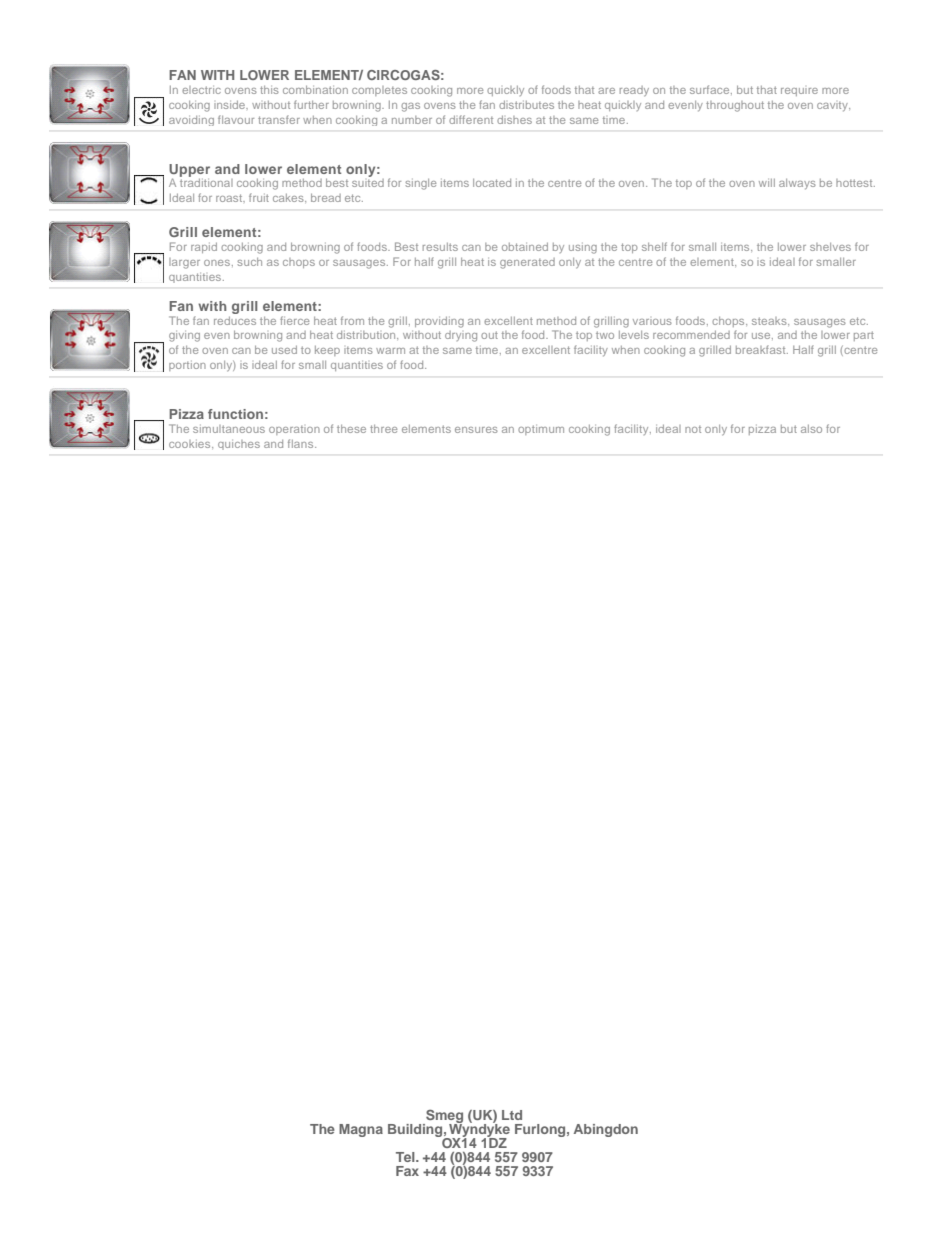 This screenshot has height=1233, width=952. I want to click on Fax, so click(407, 1171).
